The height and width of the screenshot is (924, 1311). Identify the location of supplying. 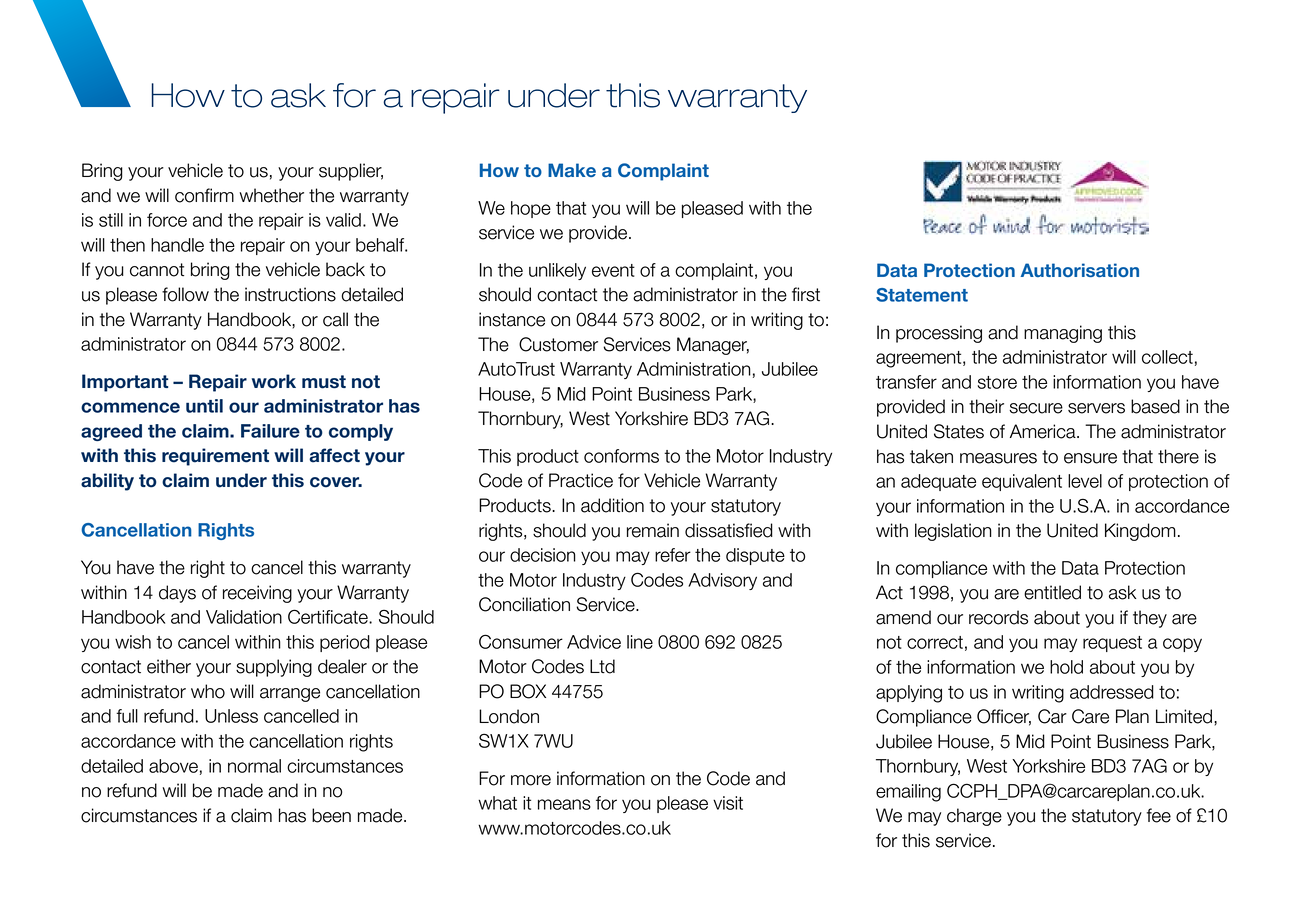
(274, 668).
